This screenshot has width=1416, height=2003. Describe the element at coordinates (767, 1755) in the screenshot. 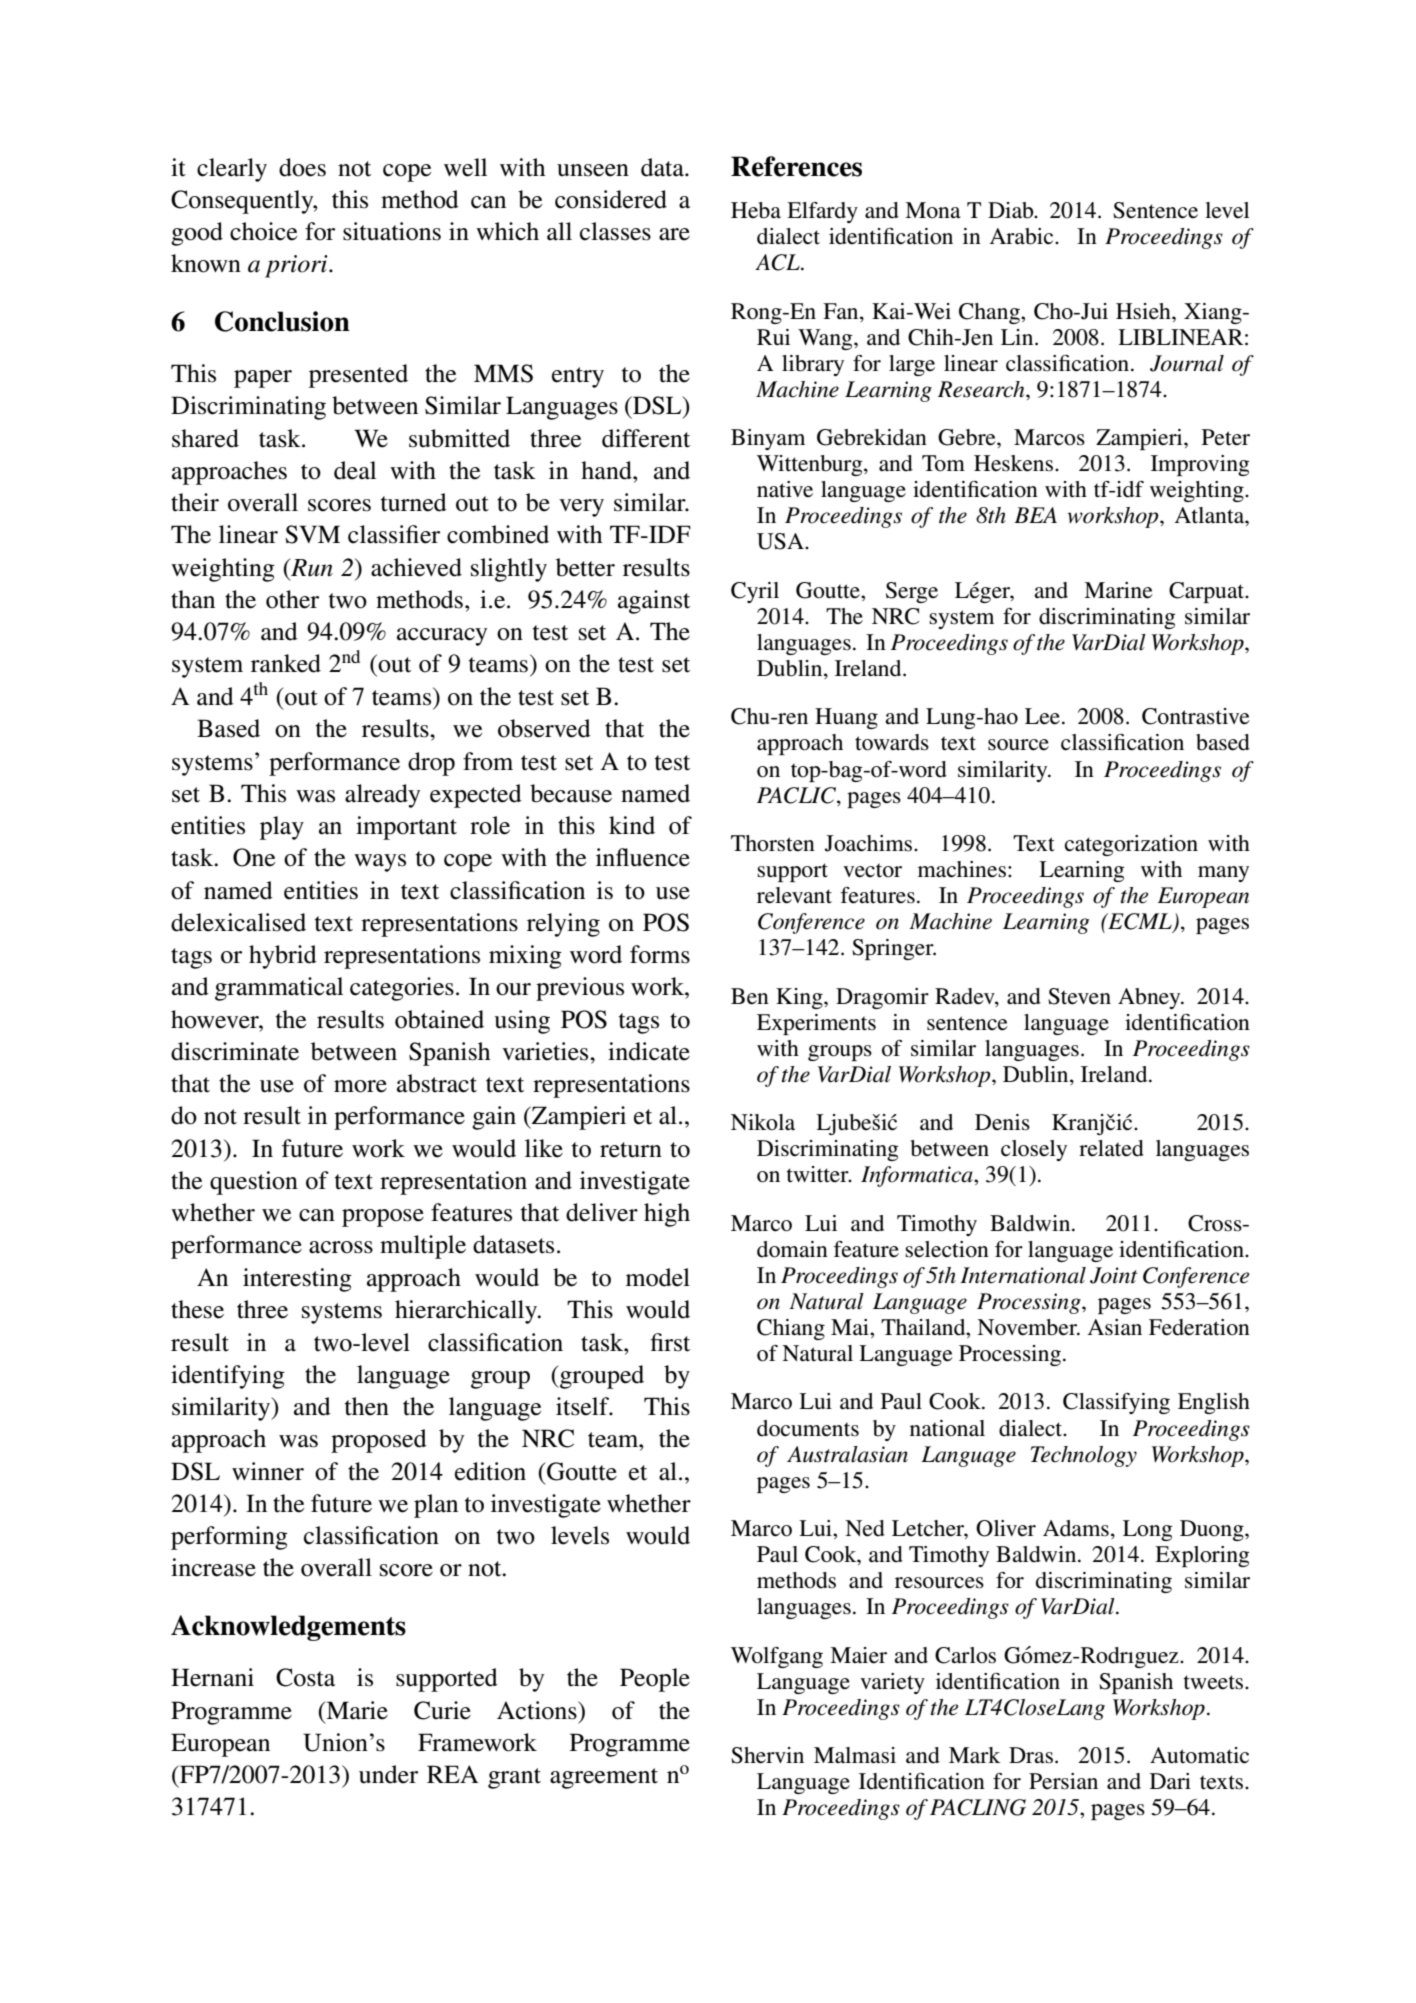

I see `Shervin` at that location.
